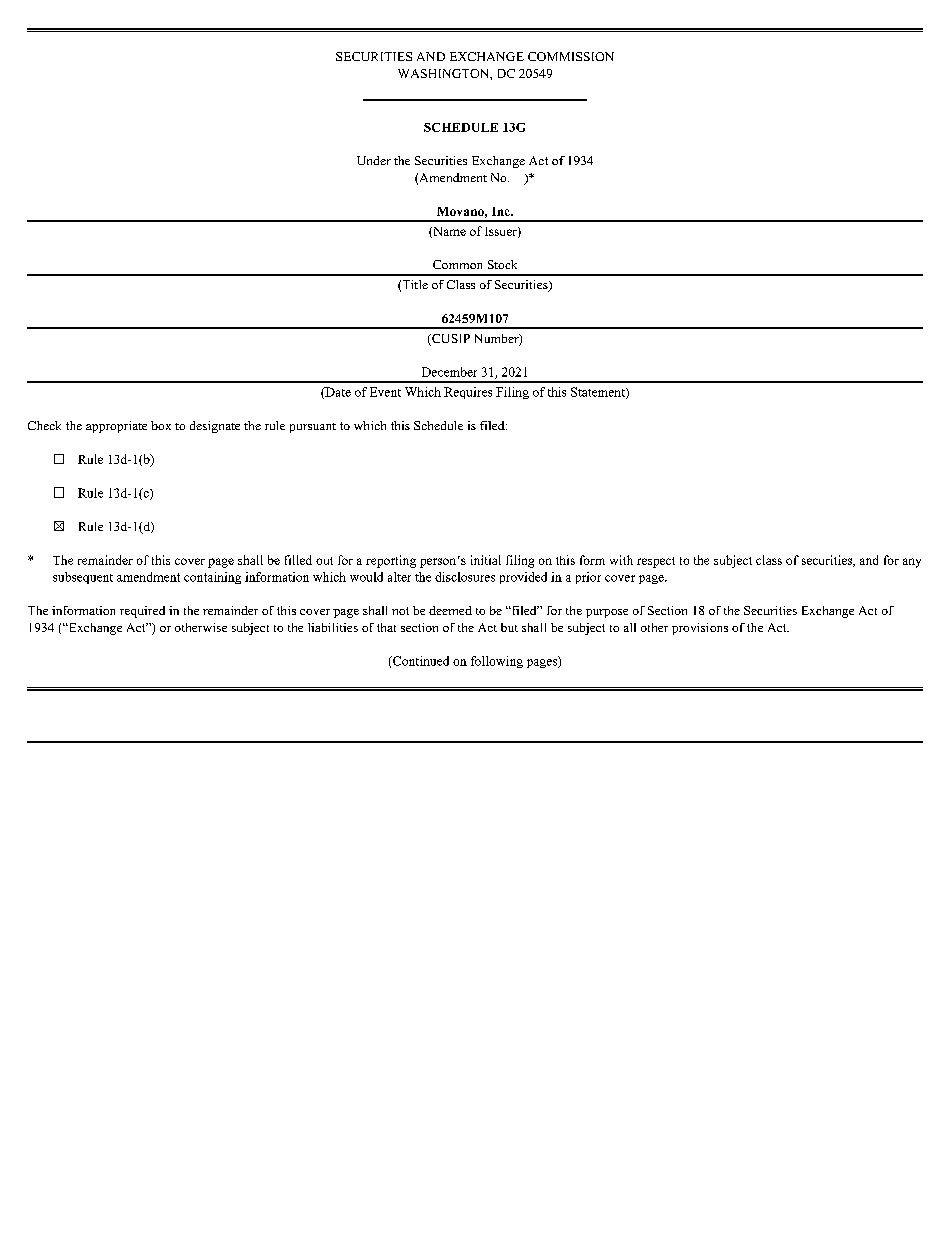 The height and width of the document is (1233, 952). I want to click on Under, so click(374, 160).
